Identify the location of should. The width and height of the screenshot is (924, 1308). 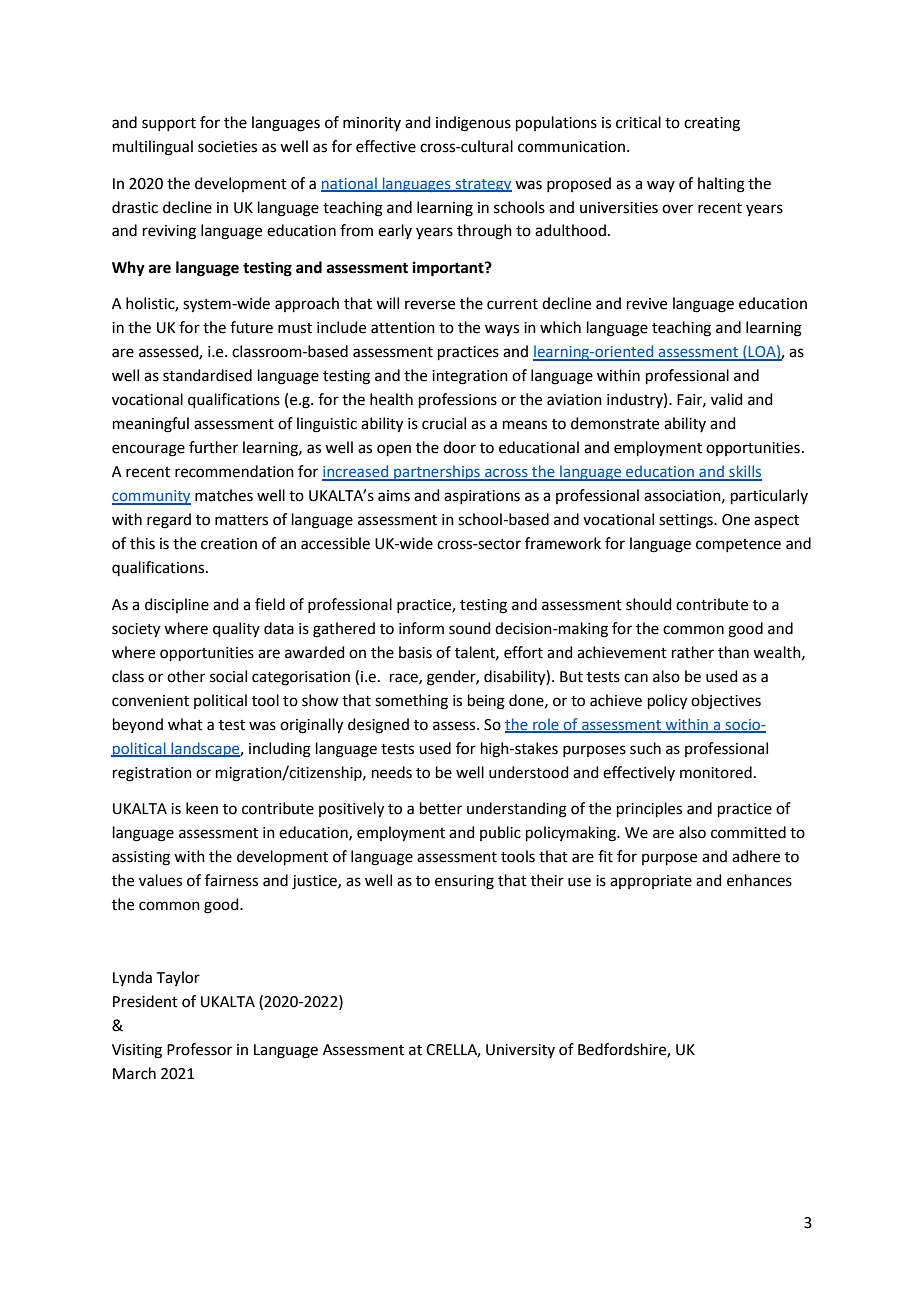
(648, 604).
